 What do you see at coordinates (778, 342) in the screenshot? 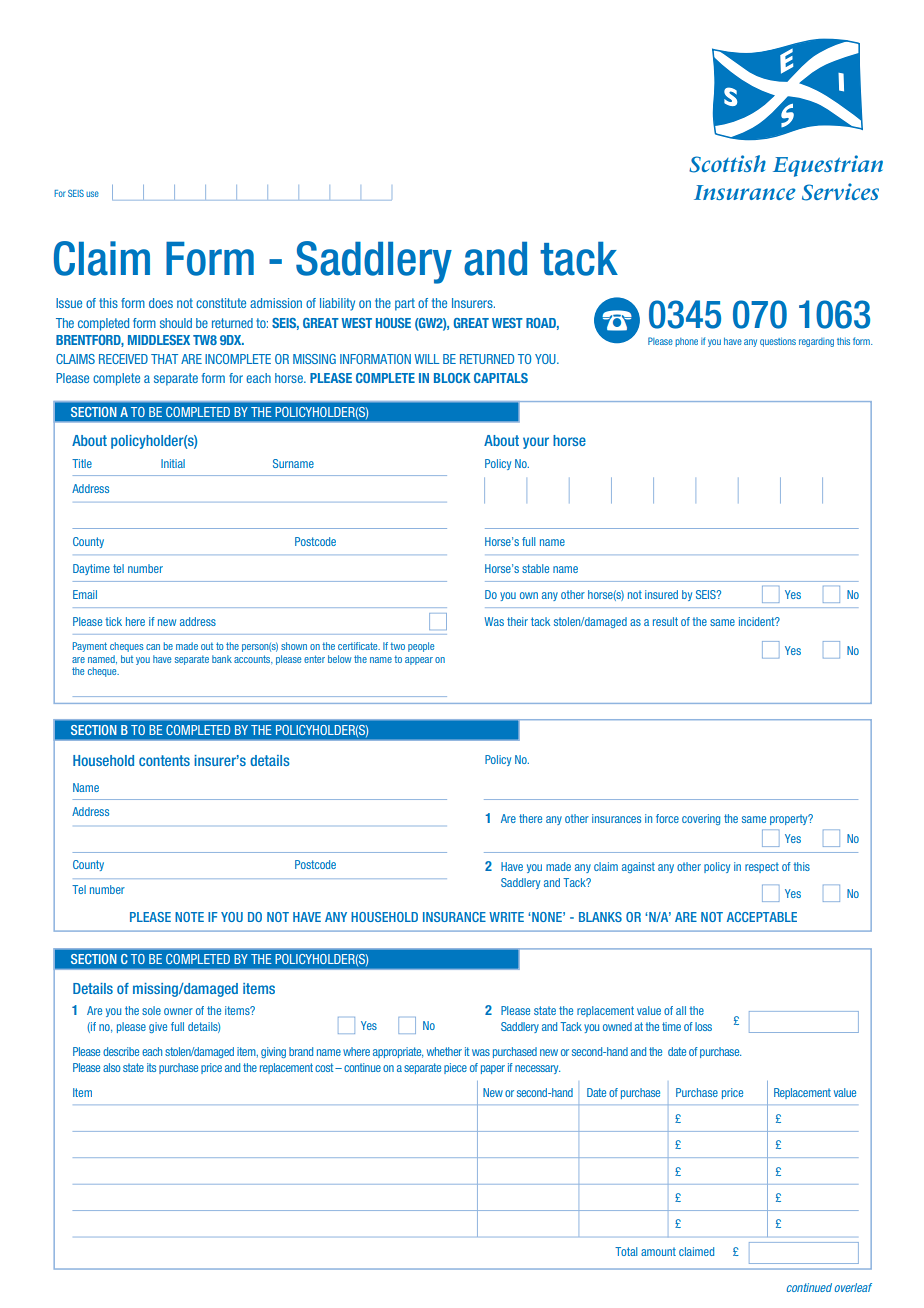
I see `questions` at bounding box center [778, 342].
